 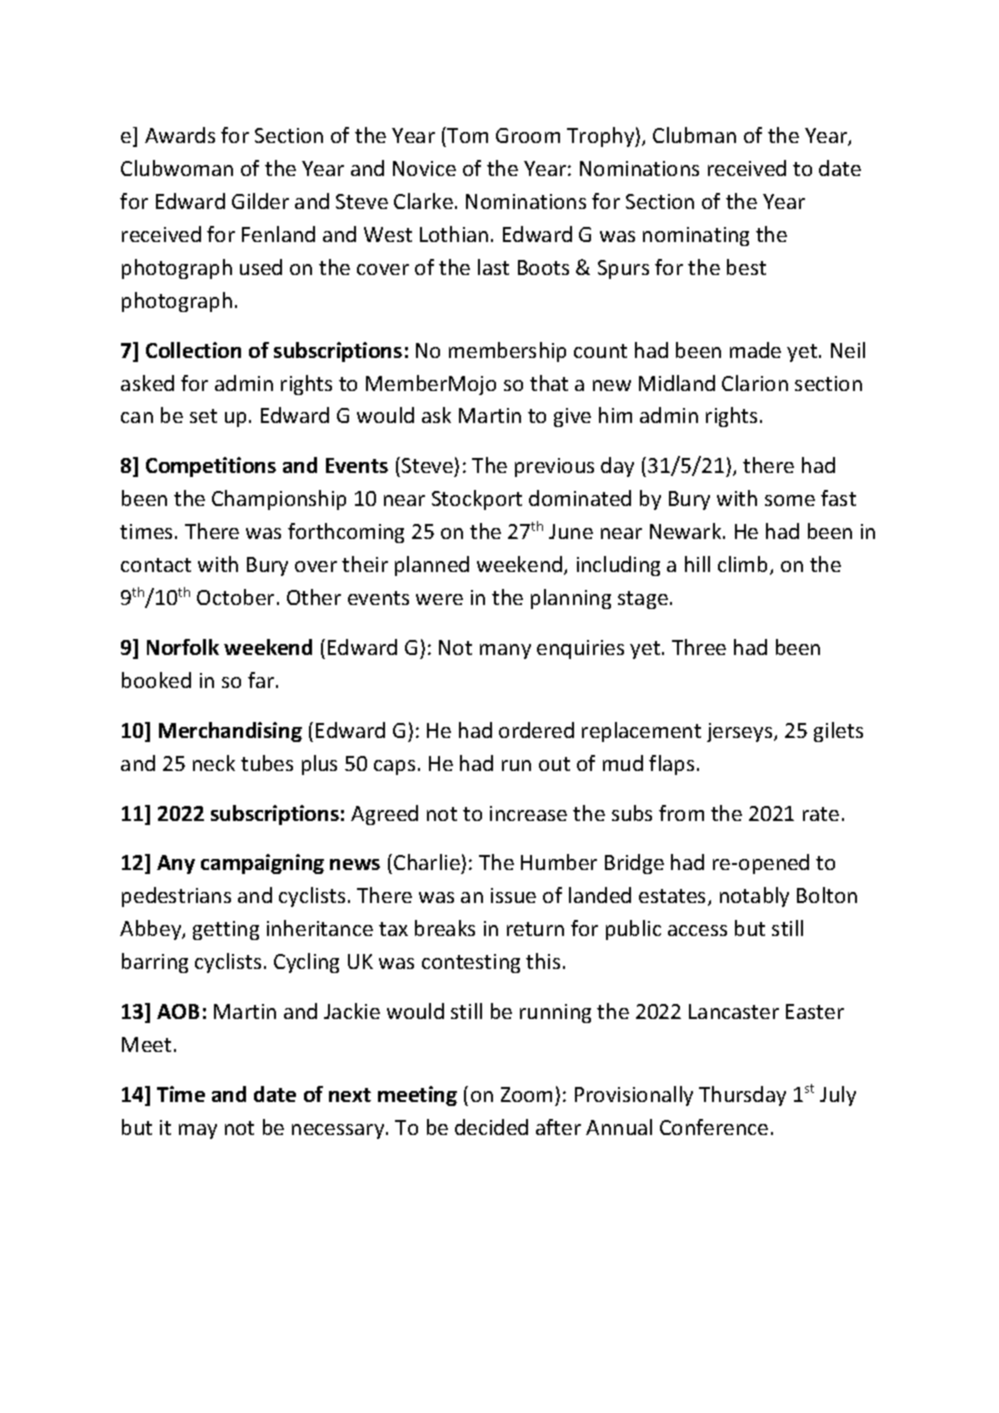 What do you see at coordinates (180, 135) in the screenshot?
I see `Awards` at bounding box center [180, 135].
